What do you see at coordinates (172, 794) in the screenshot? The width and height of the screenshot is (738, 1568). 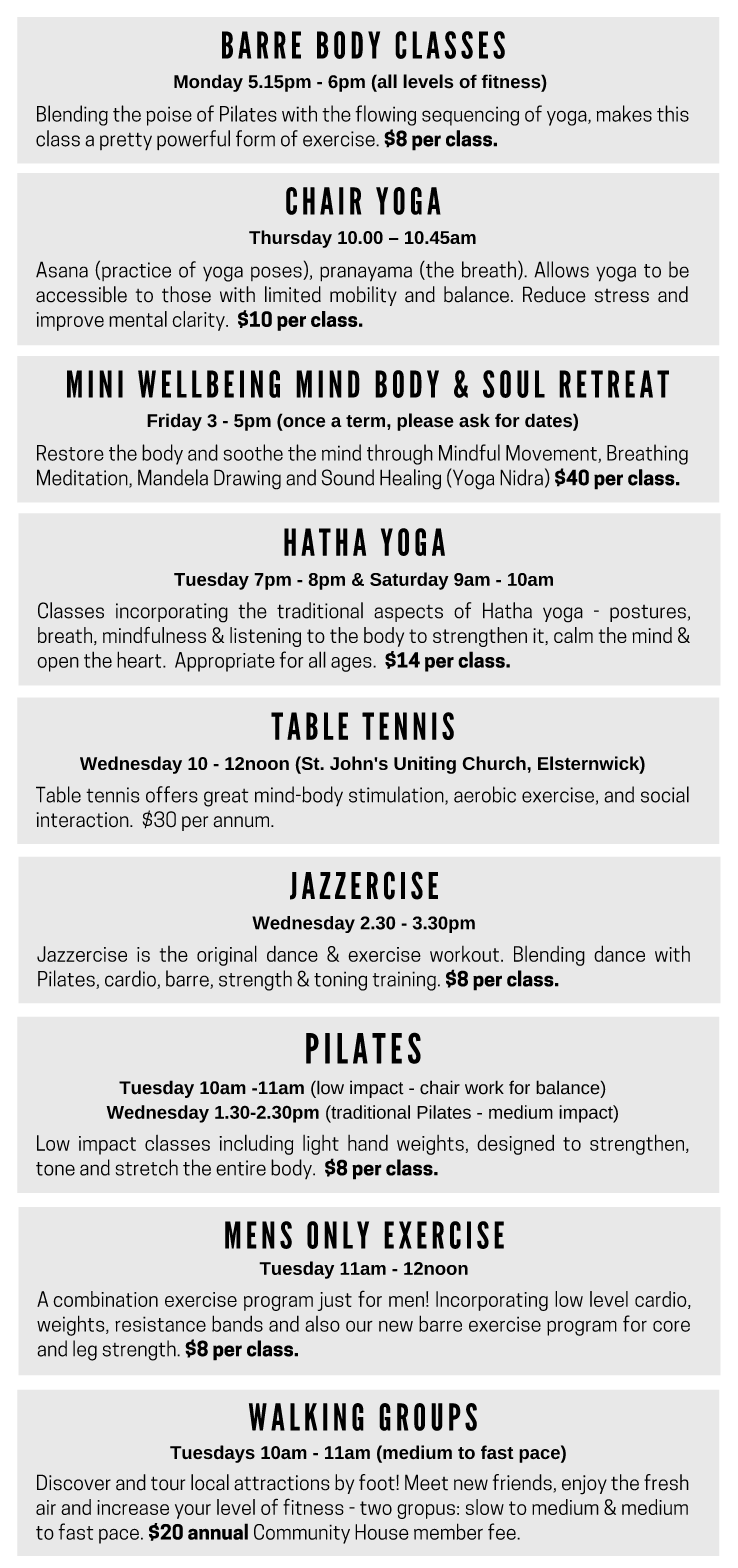 I see `offers` at bounding box center [172, 794].
